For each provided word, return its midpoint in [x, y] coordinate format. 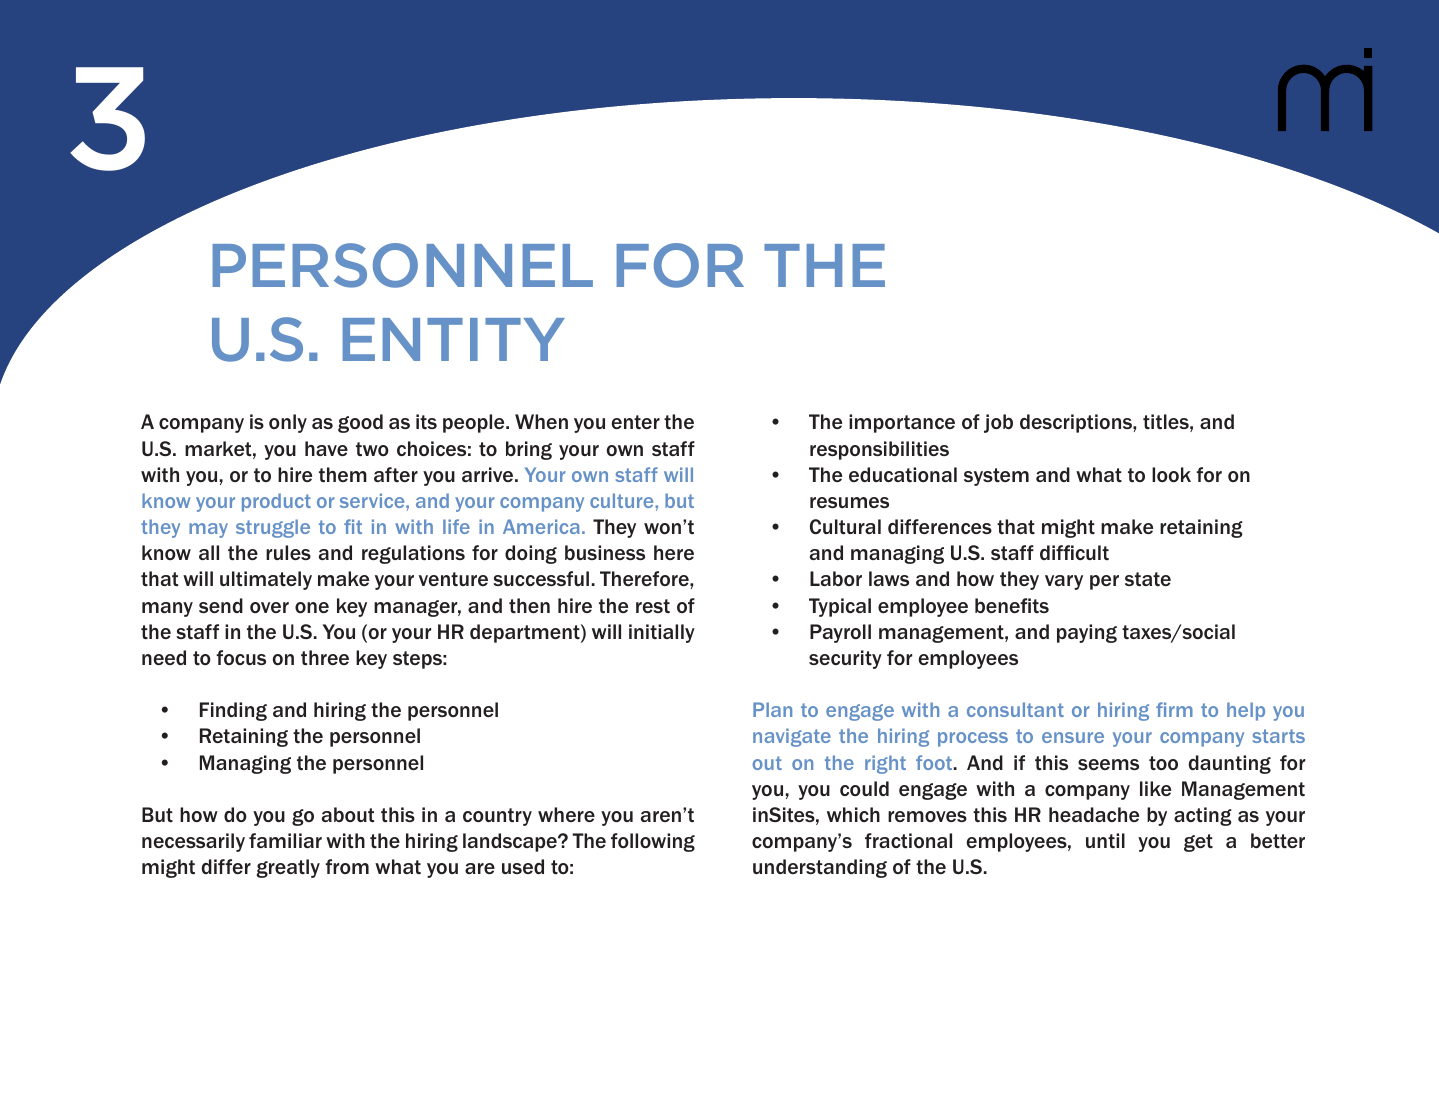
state [1148, 579]
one [312, 607]
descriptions [1077, 423]
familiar [285, 840]
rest [653, 606]
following [653, 842]
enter [636, 422]
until [1105, 840]
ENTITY [454, 339]
